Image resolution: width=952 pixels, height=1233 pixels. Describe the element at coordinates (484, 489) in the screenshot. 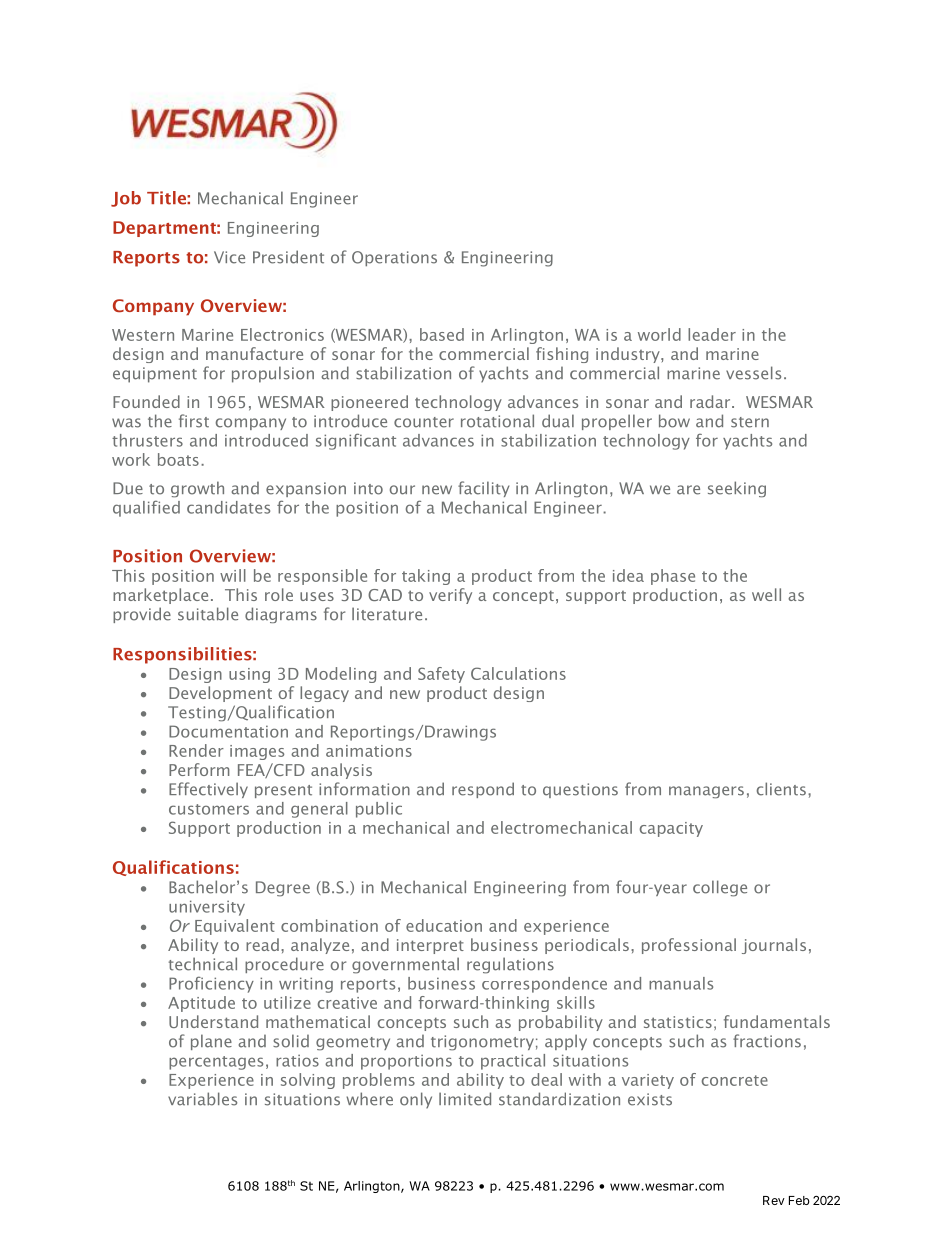

I see `facility` at that location.
